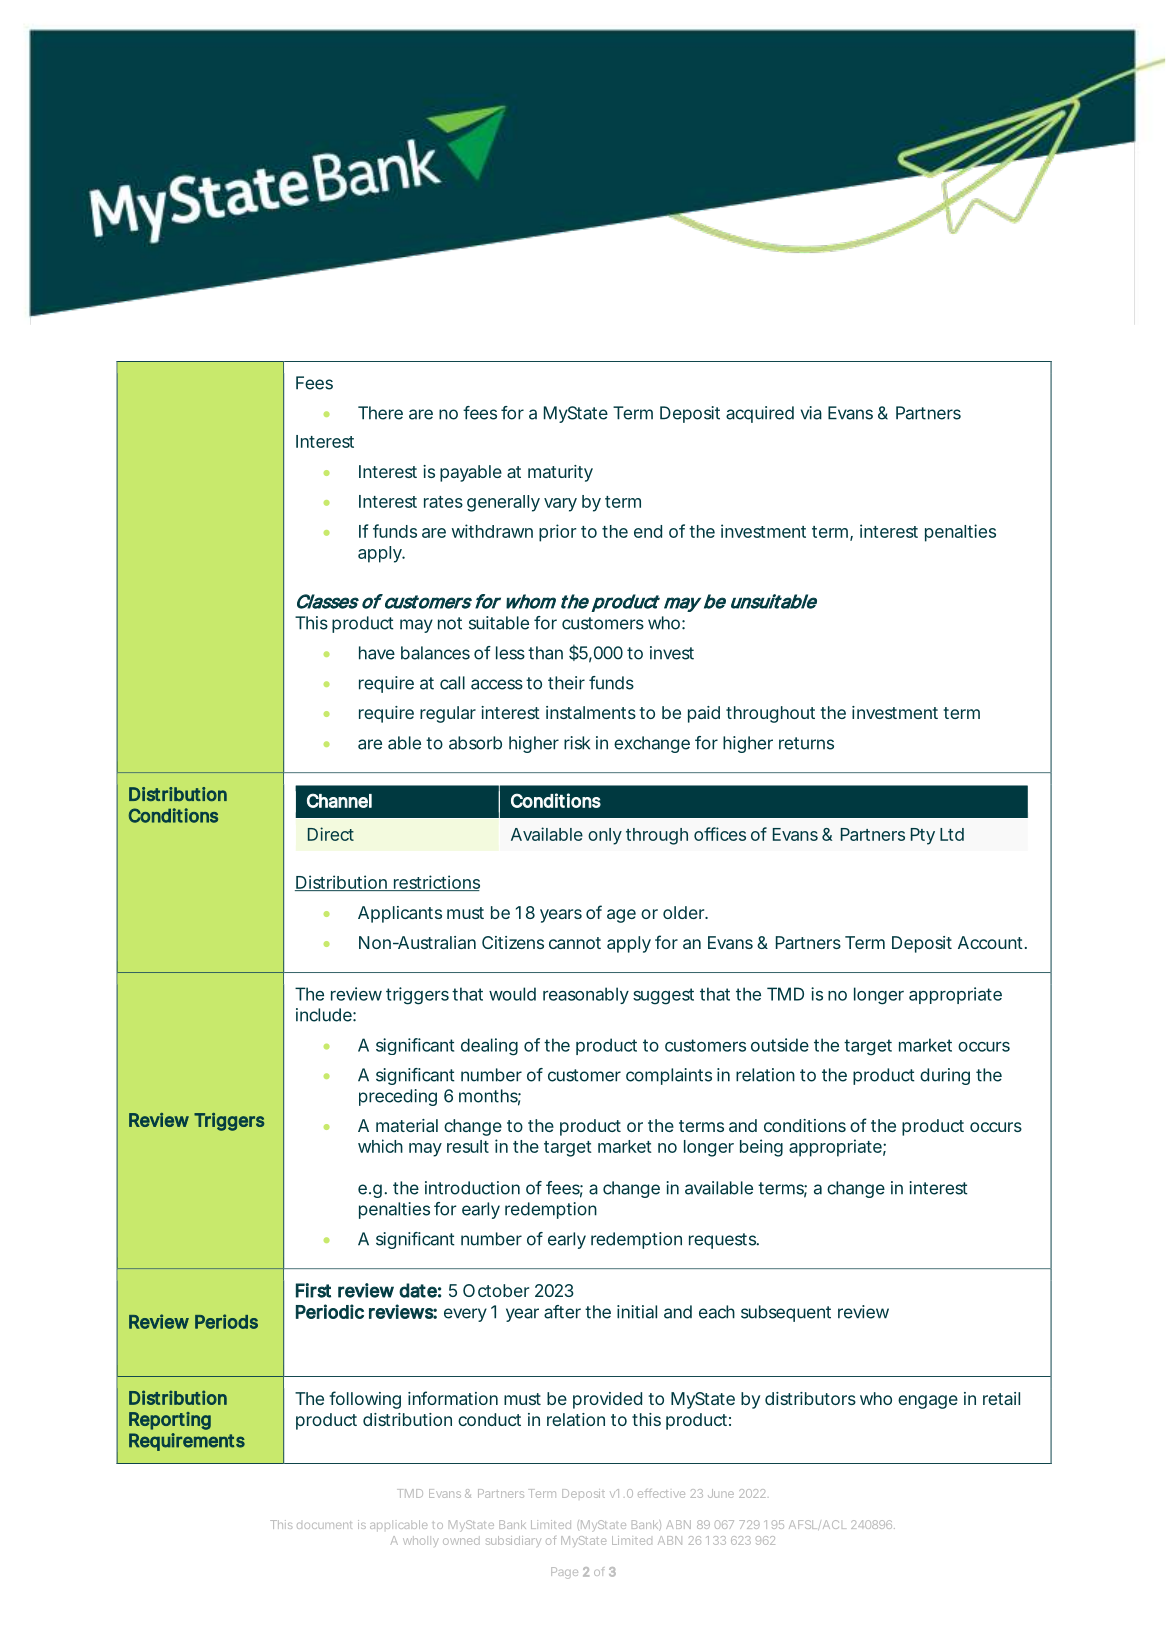 The image size is (1166, 1649). I want to click on There, so click(380, 413).
